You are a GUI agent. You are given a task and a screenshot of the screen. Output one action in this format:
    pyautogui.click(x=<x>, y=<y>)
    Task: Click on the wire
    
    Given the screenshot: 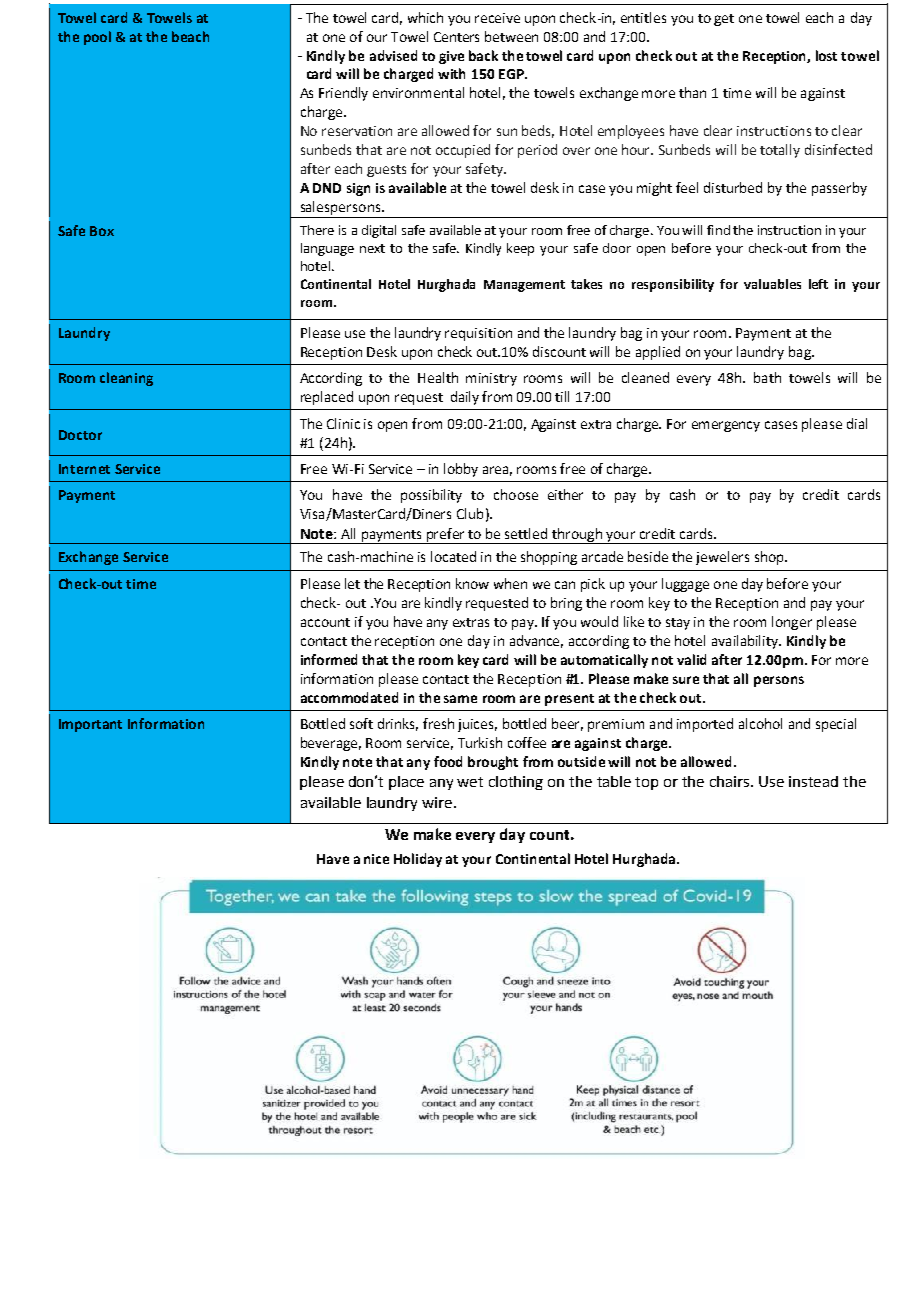 What is the action you would take?
    pyautogui.click(x=437, y=802)
